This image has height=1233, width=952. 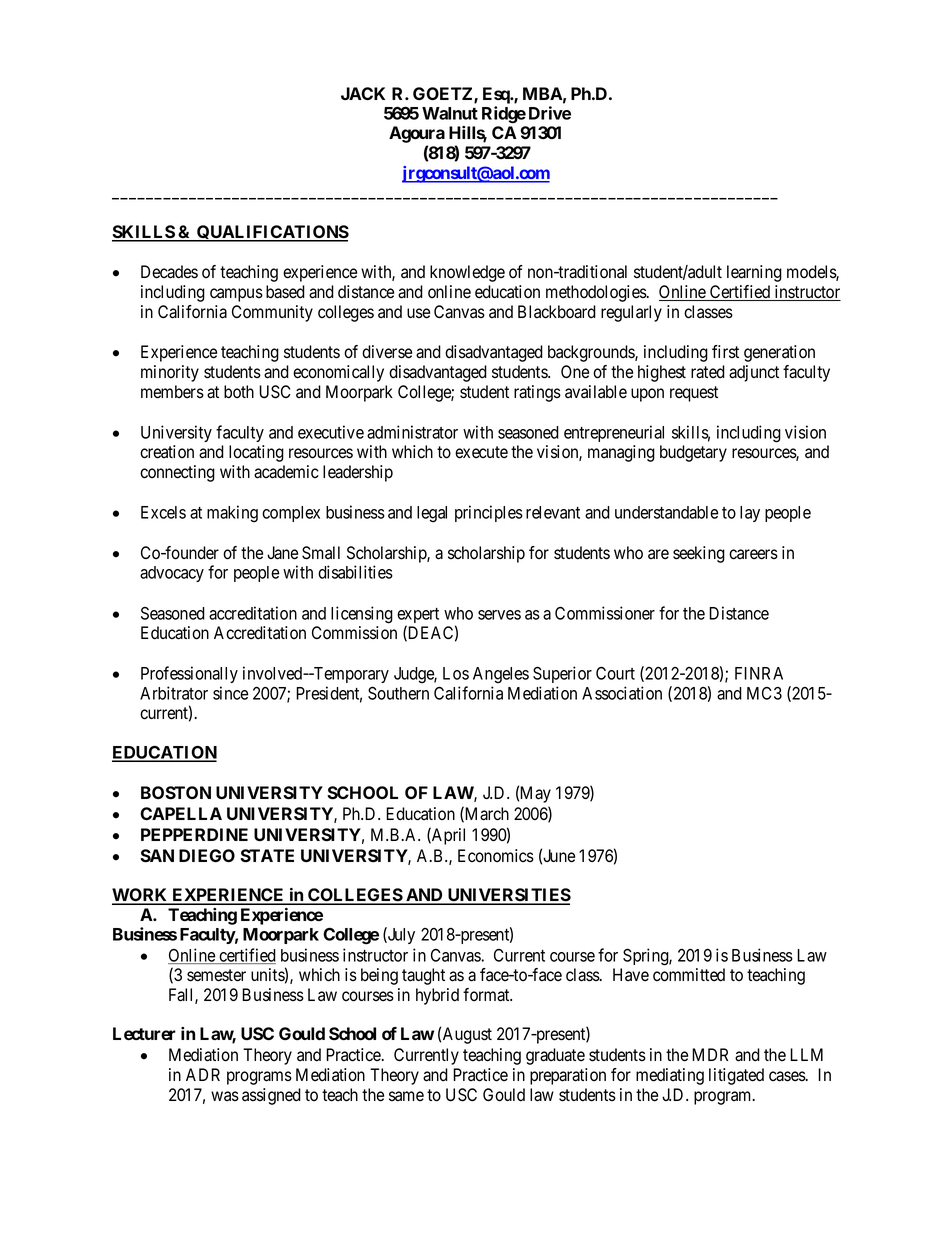 I want to click on learning, so click(x=754, y=273).
